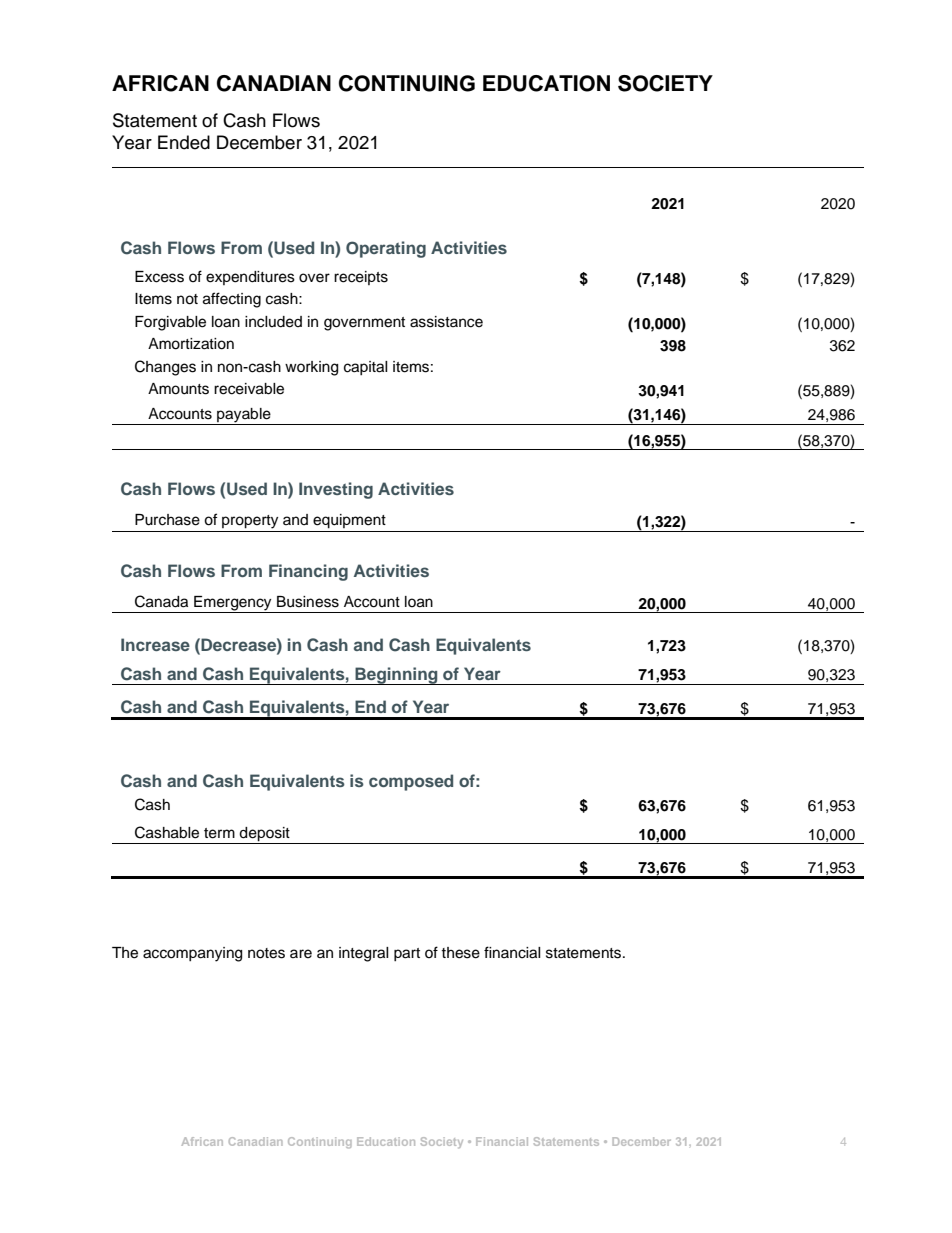 Image resolution: width=952 pixels, height=1233 pixels. I want to click on Ended, so click(184, 142).
